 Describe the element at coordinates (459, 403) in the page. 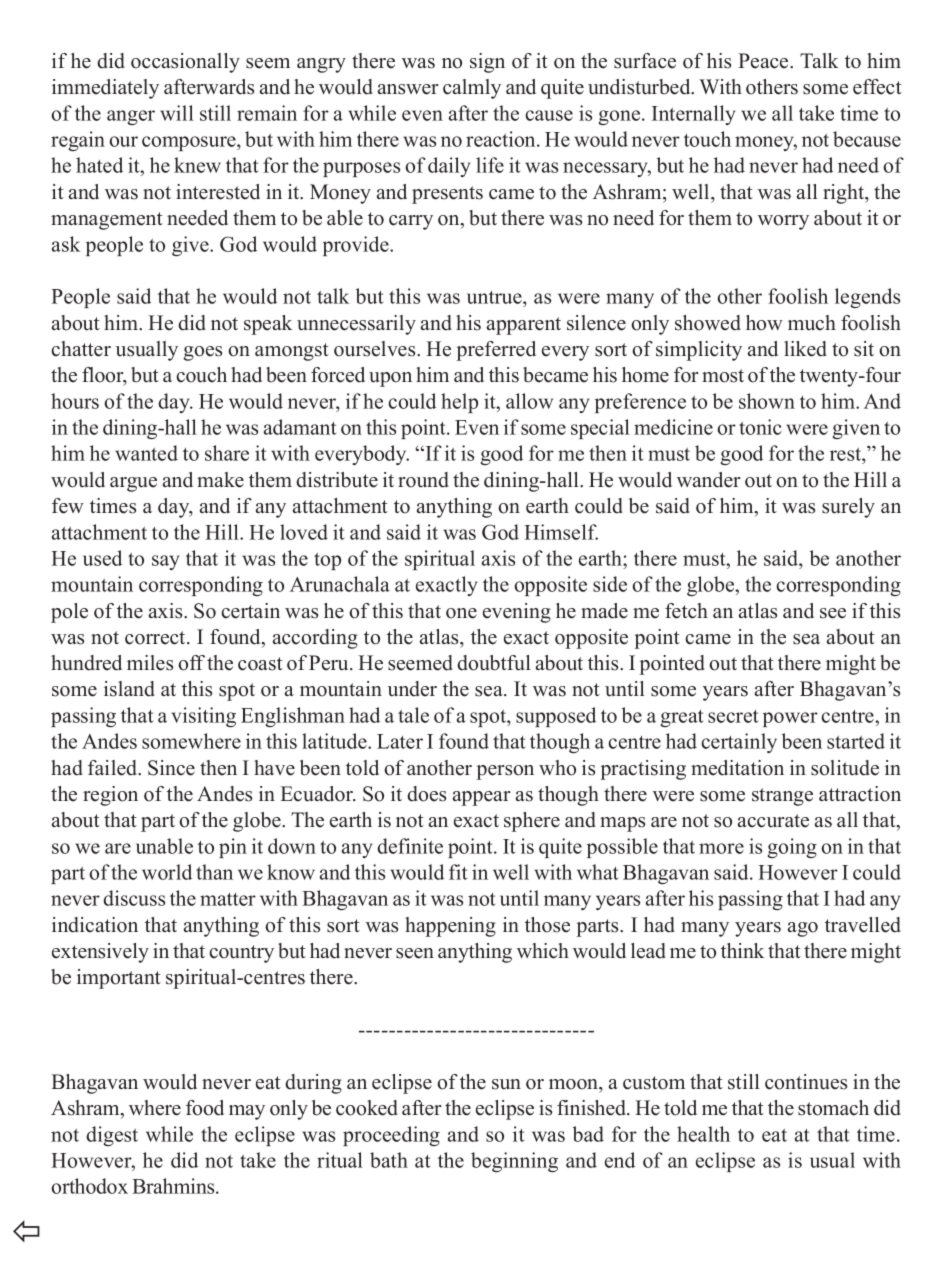

I see `help` at that location.
